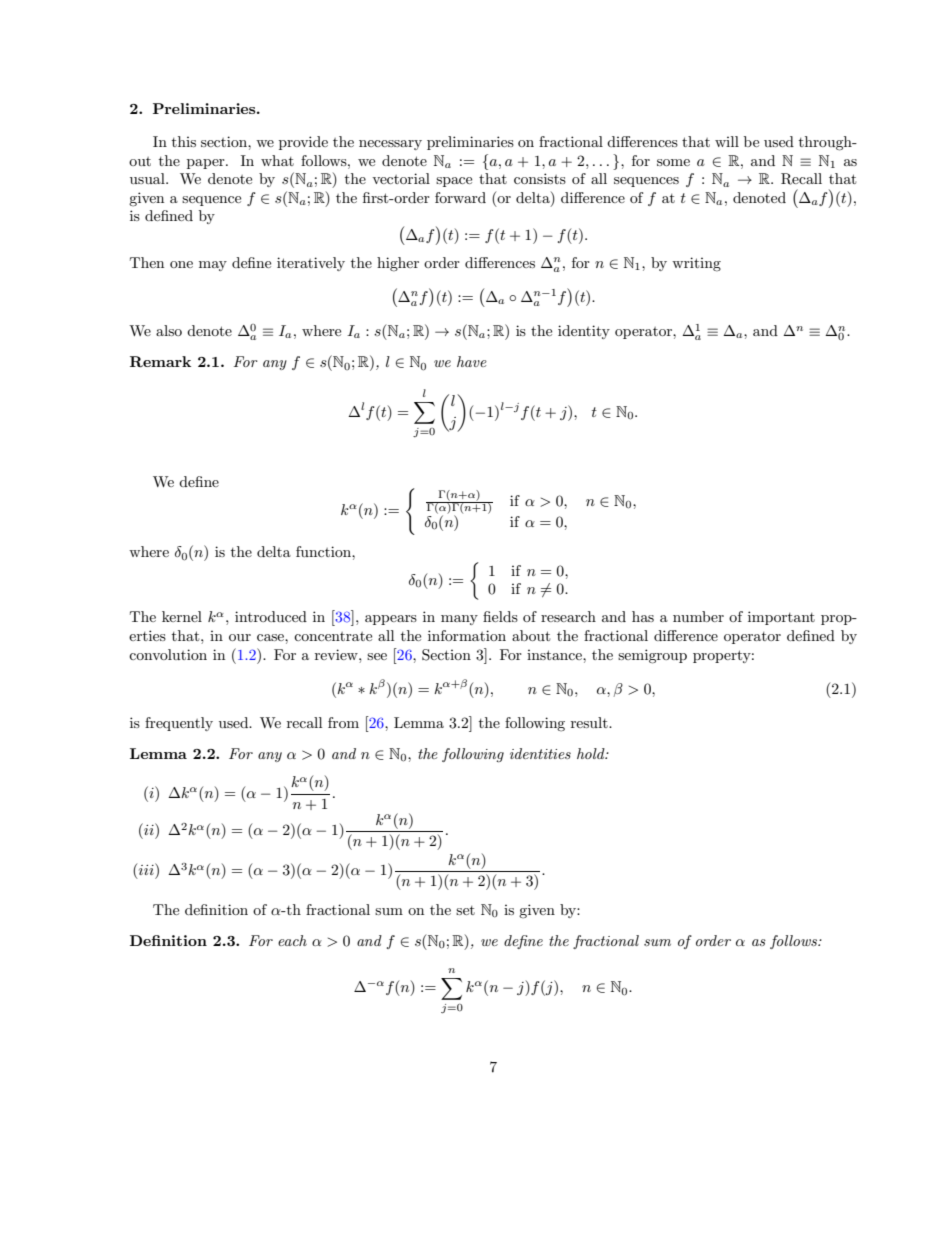 The width and height of the page is (952, 1233). I want to click on Remark, so click(160, 361).
